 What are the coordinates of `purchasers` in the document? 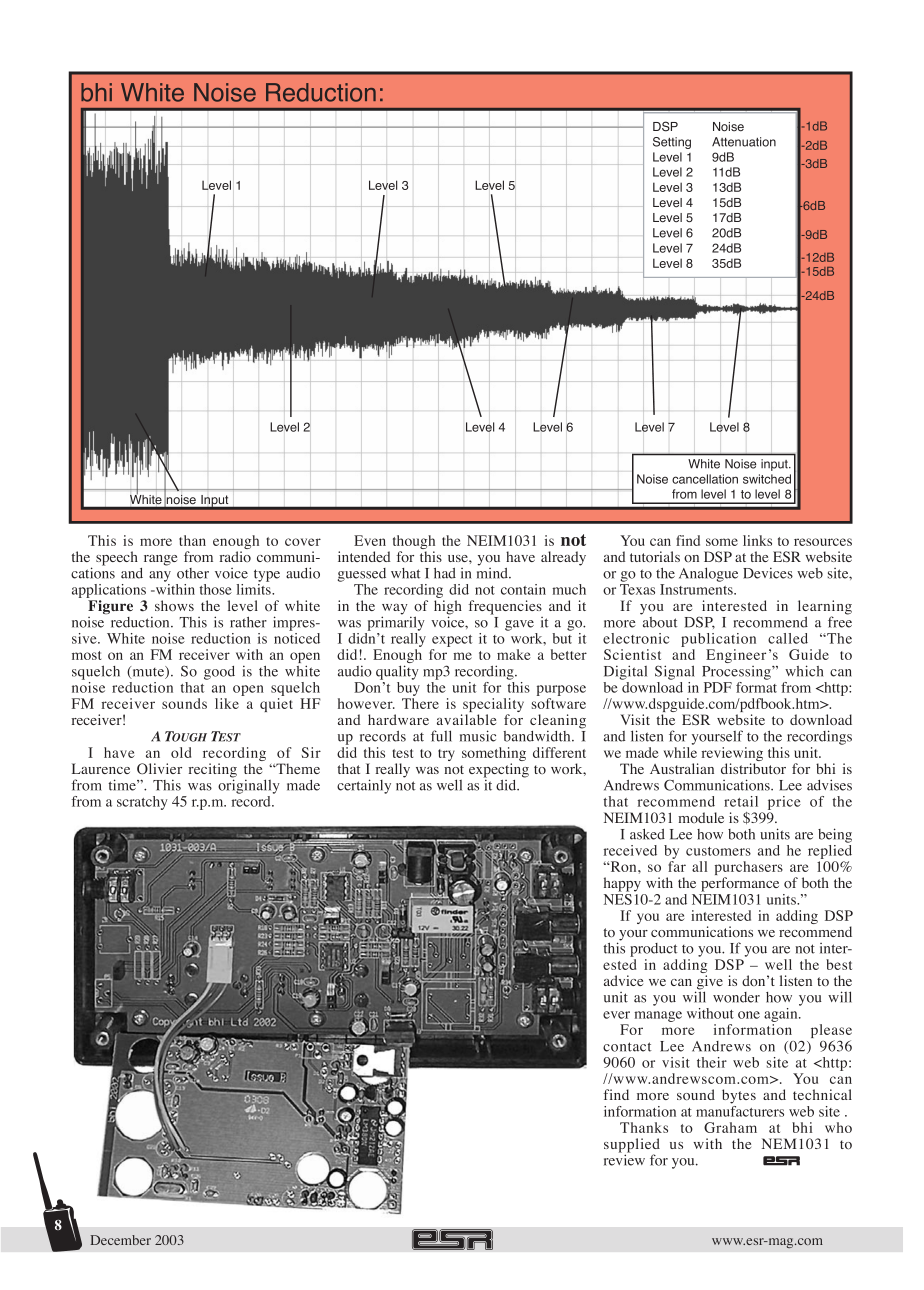 It's located at (749, 869).
